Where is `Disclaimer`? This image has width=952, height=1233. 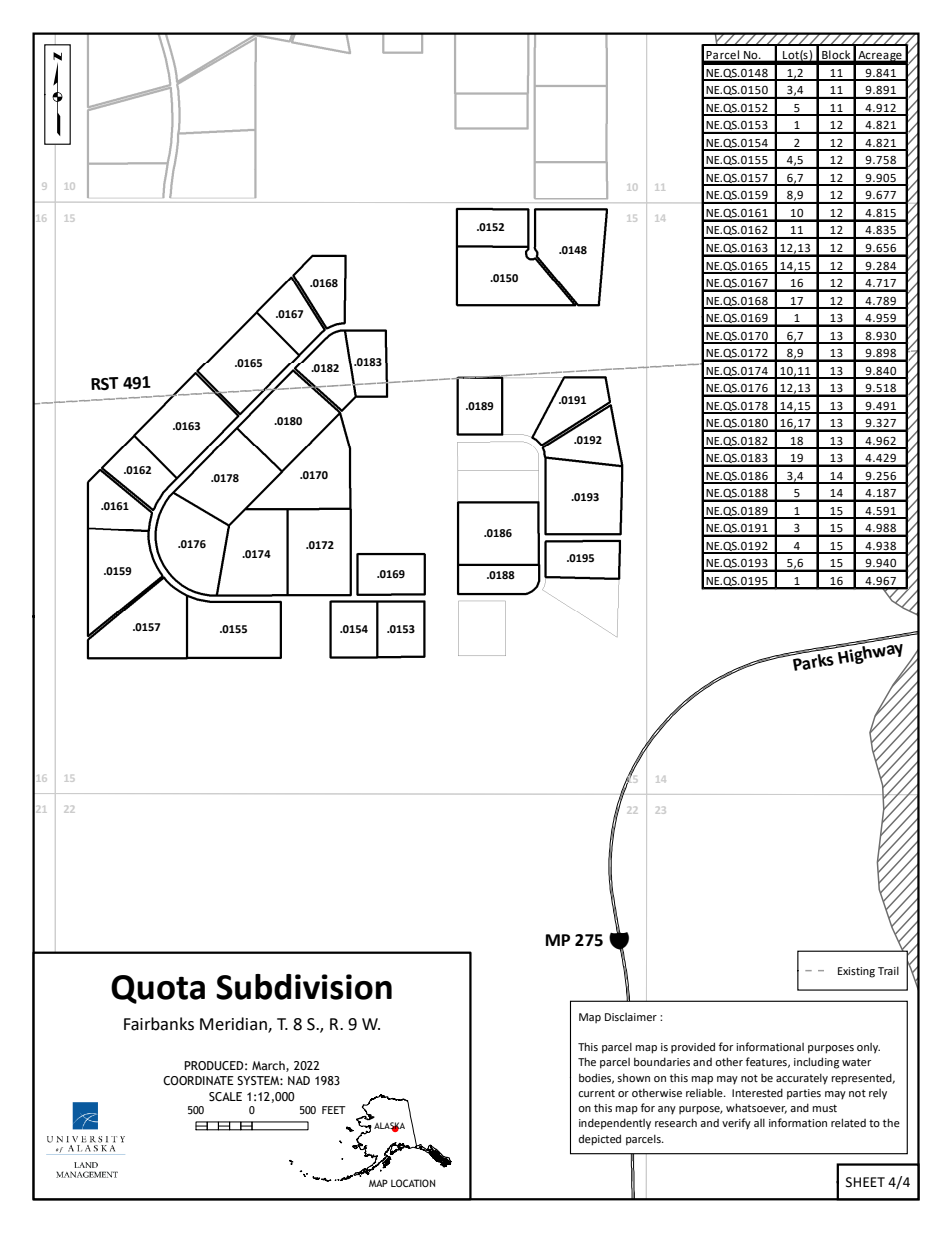
Disclaimer is located at coordinates (631, 1017).
